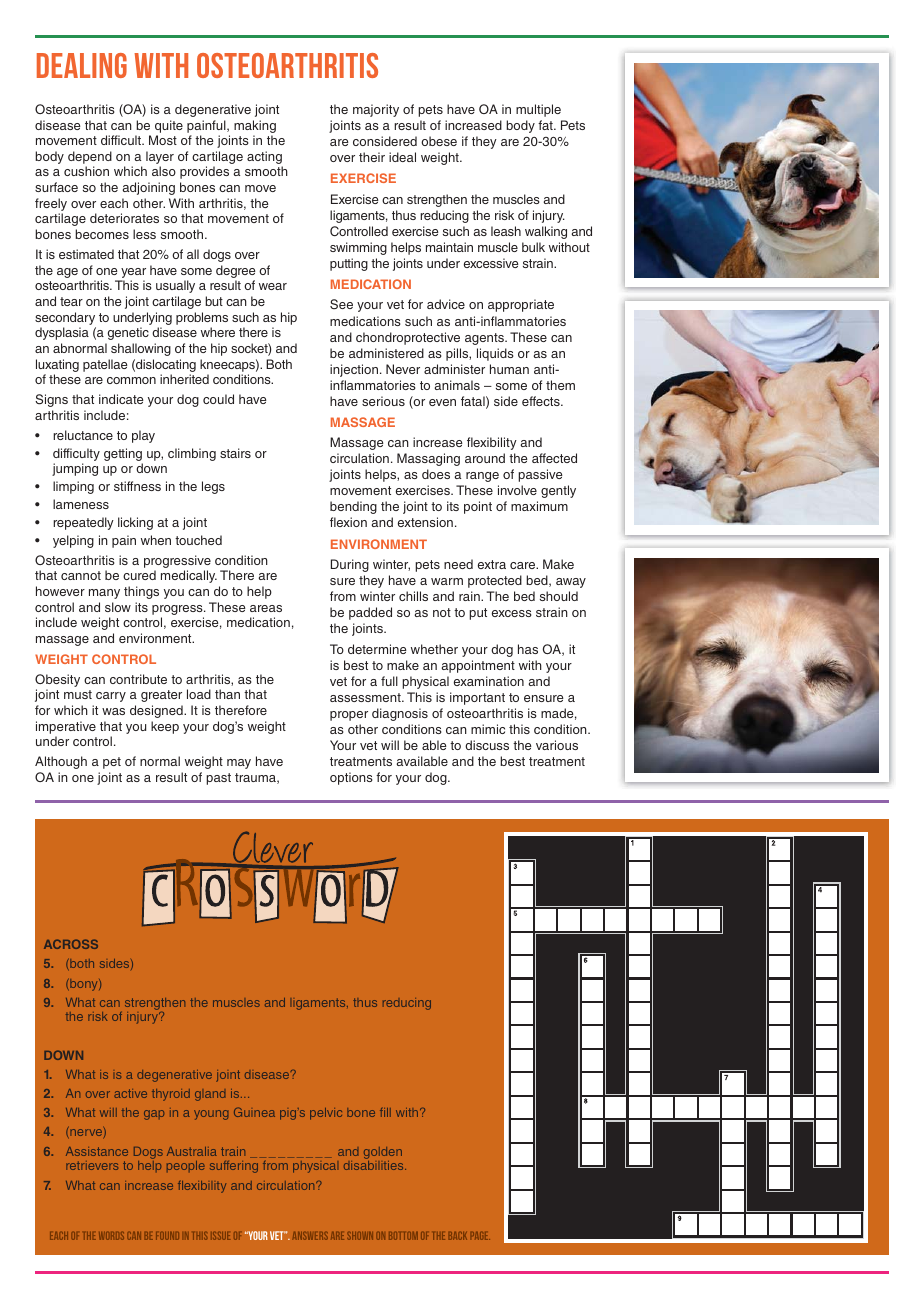 The width and height of the document is (924, 1308). I want to click on words, so click(111, 1236).
